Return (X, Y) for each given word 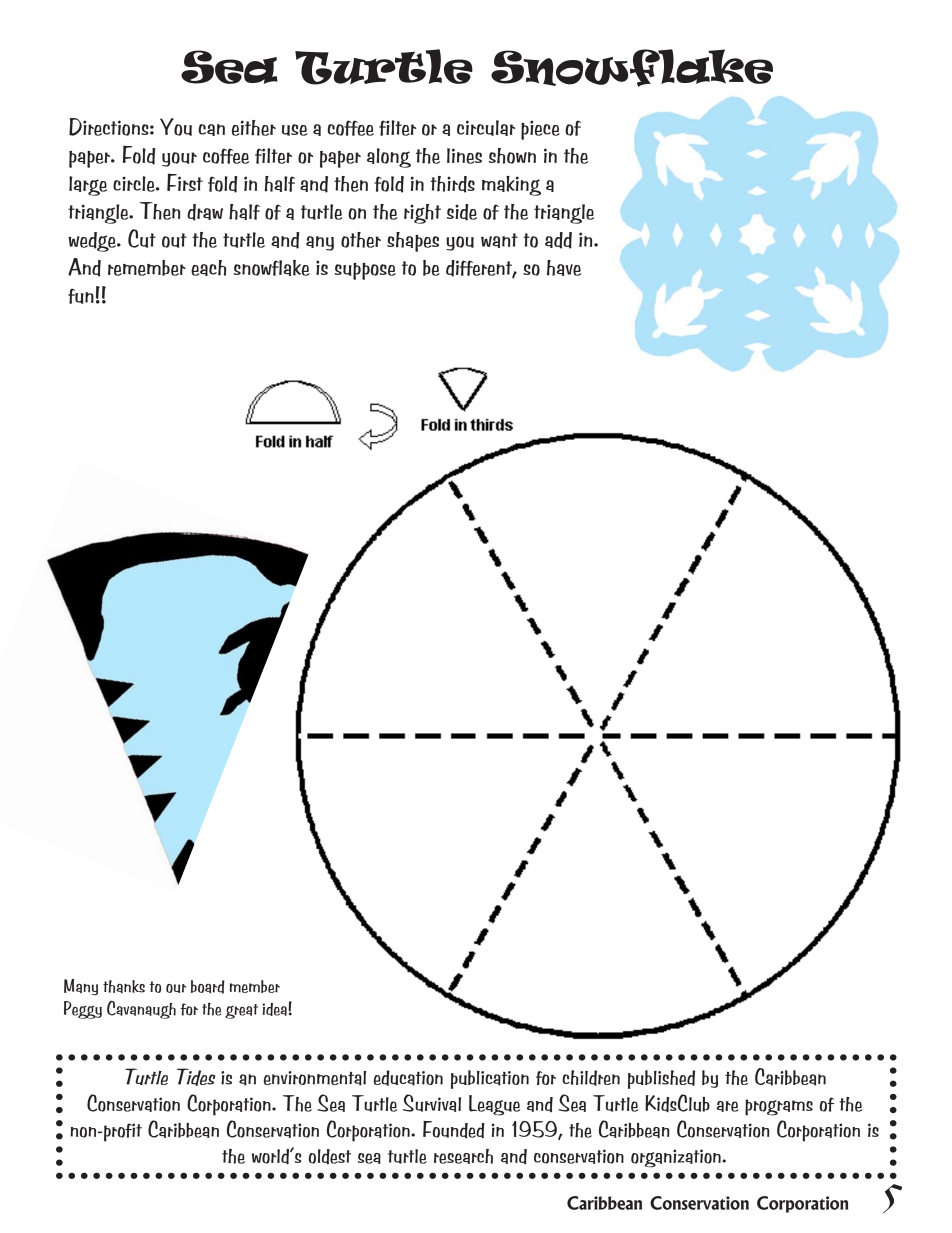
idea (274, 1009)
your (179, 159)
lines (464, 156)
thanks (124, 986)
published (661, 1079)
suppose (365, 271)
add (558, 240)
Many (81, 987)
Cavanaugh (141, 1010)
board (208, 987)
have (564, 268)
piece (540, 130)
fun (81, 296)
